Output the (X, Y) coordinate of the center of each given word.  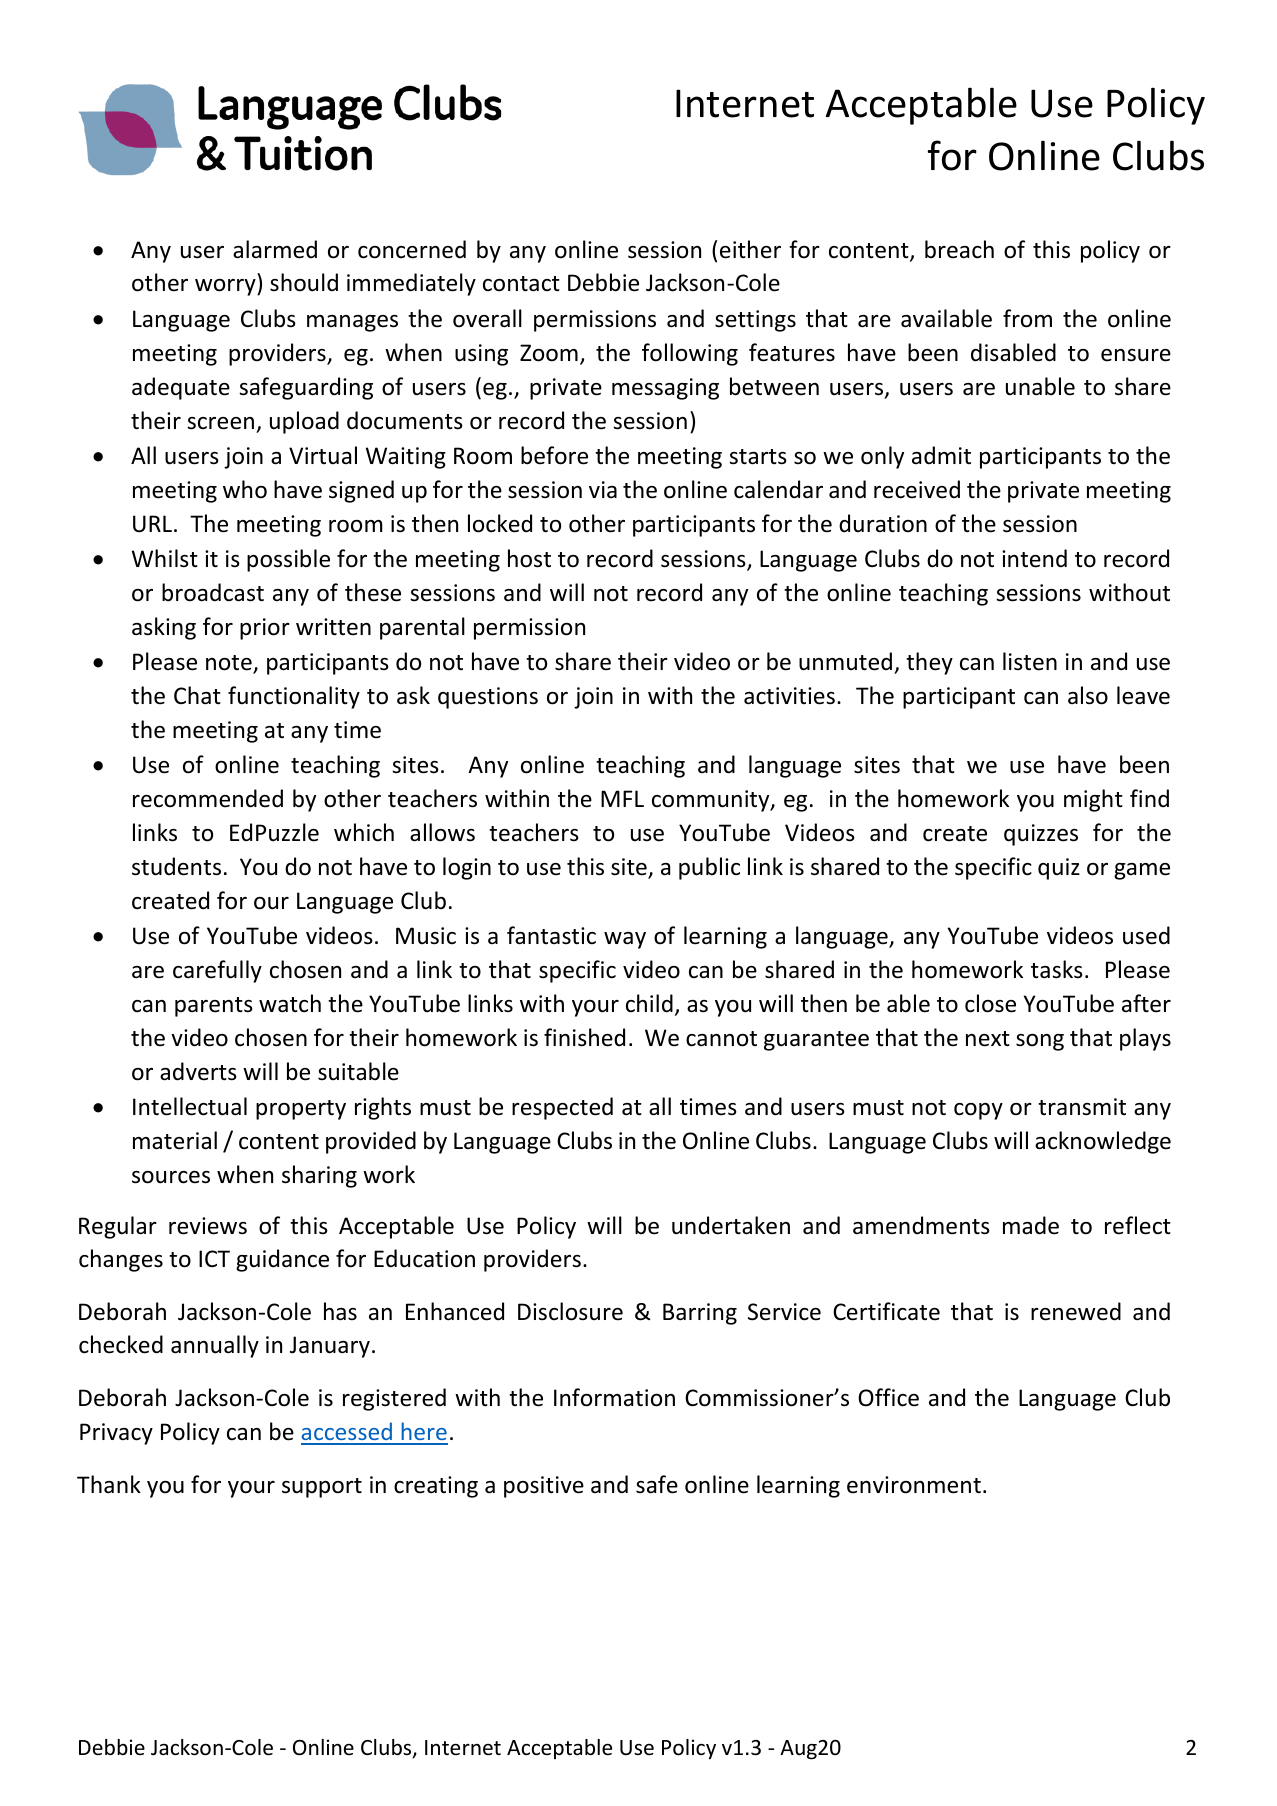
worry (226, 287)
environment (914, 1485)
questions (488, 698)
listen (1030, 661)
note (230, 664)
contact (521, 284)
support (322, 1488)
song (1040, 1042)
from (1027, 318)
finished (584, 1037)
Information (614, 1397)
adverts (198, 1071)
